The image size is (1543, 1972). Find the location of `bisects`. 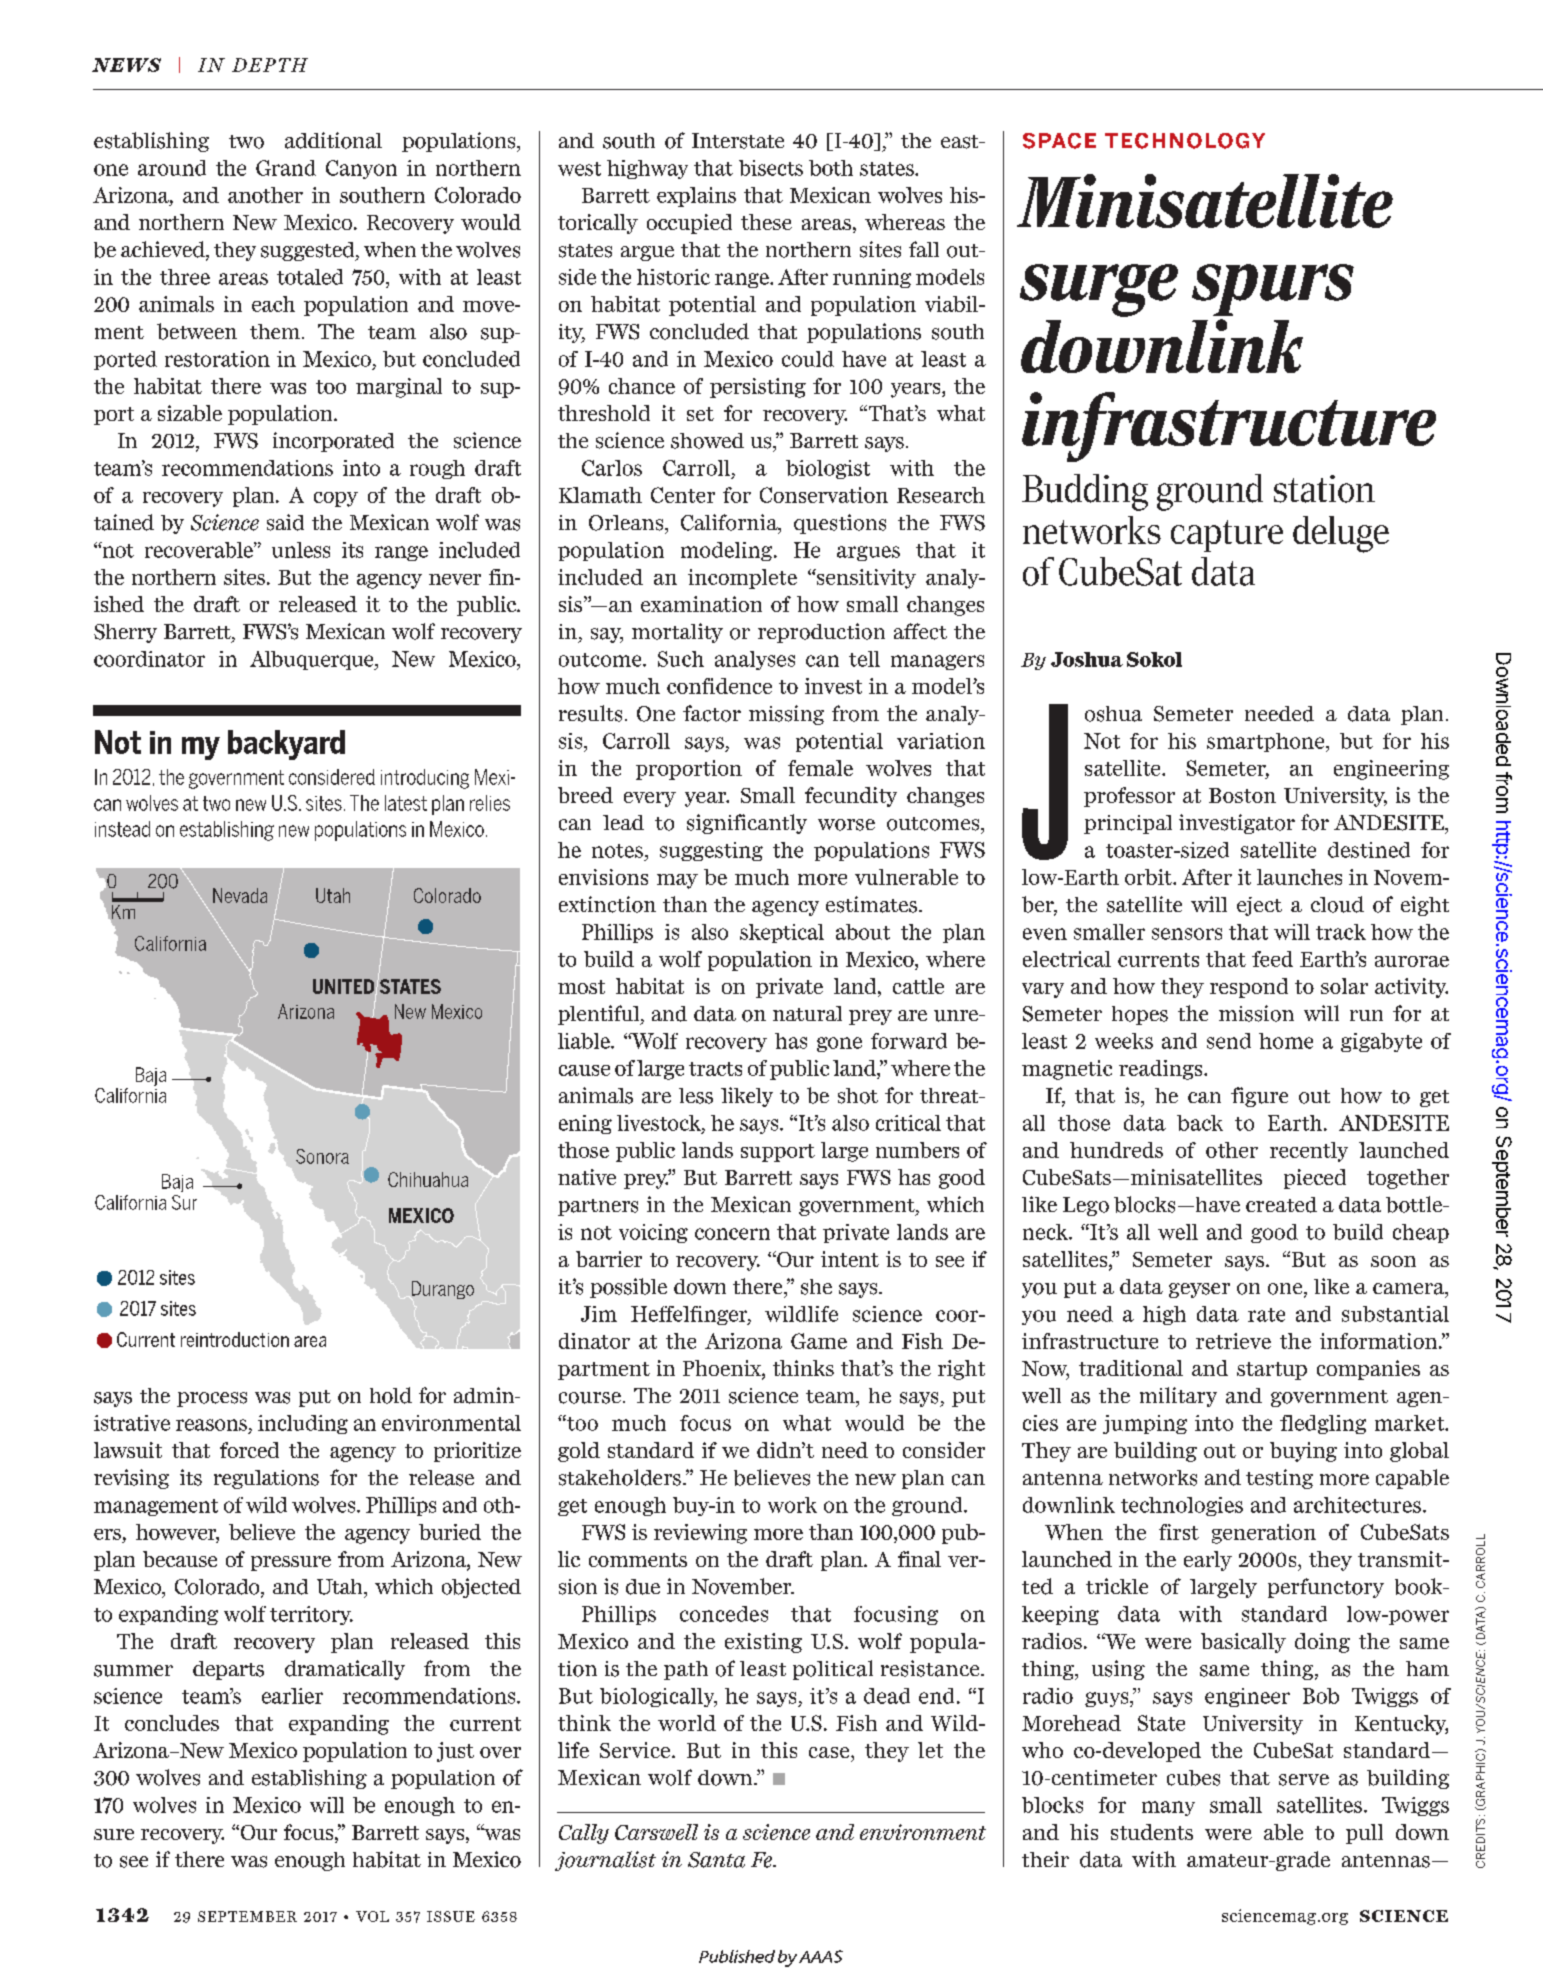

bisects is located at coordinates (771, 168).
